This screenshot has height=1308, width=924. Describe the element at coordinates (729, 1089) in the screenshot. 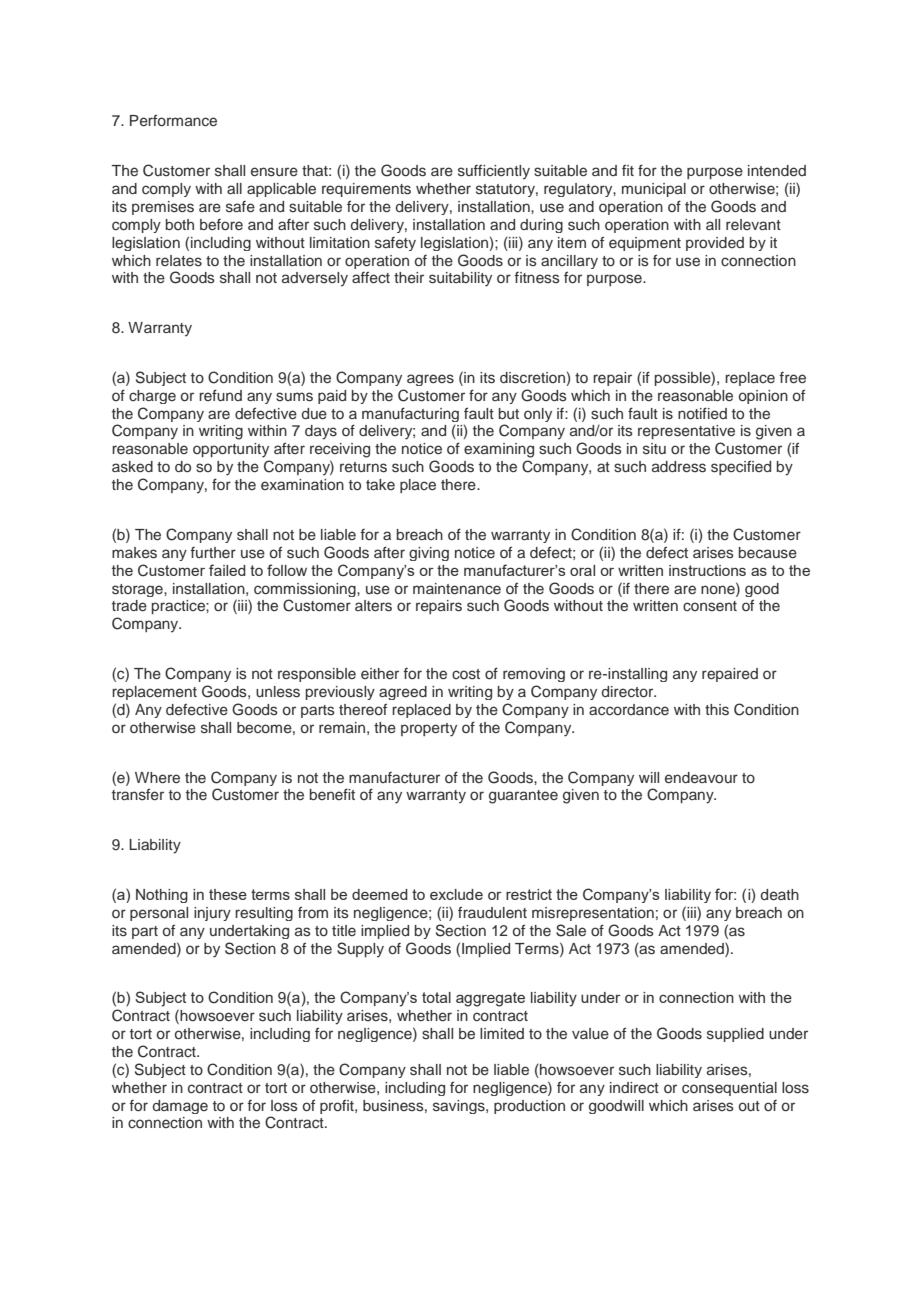

I see `consequential` at that location.
